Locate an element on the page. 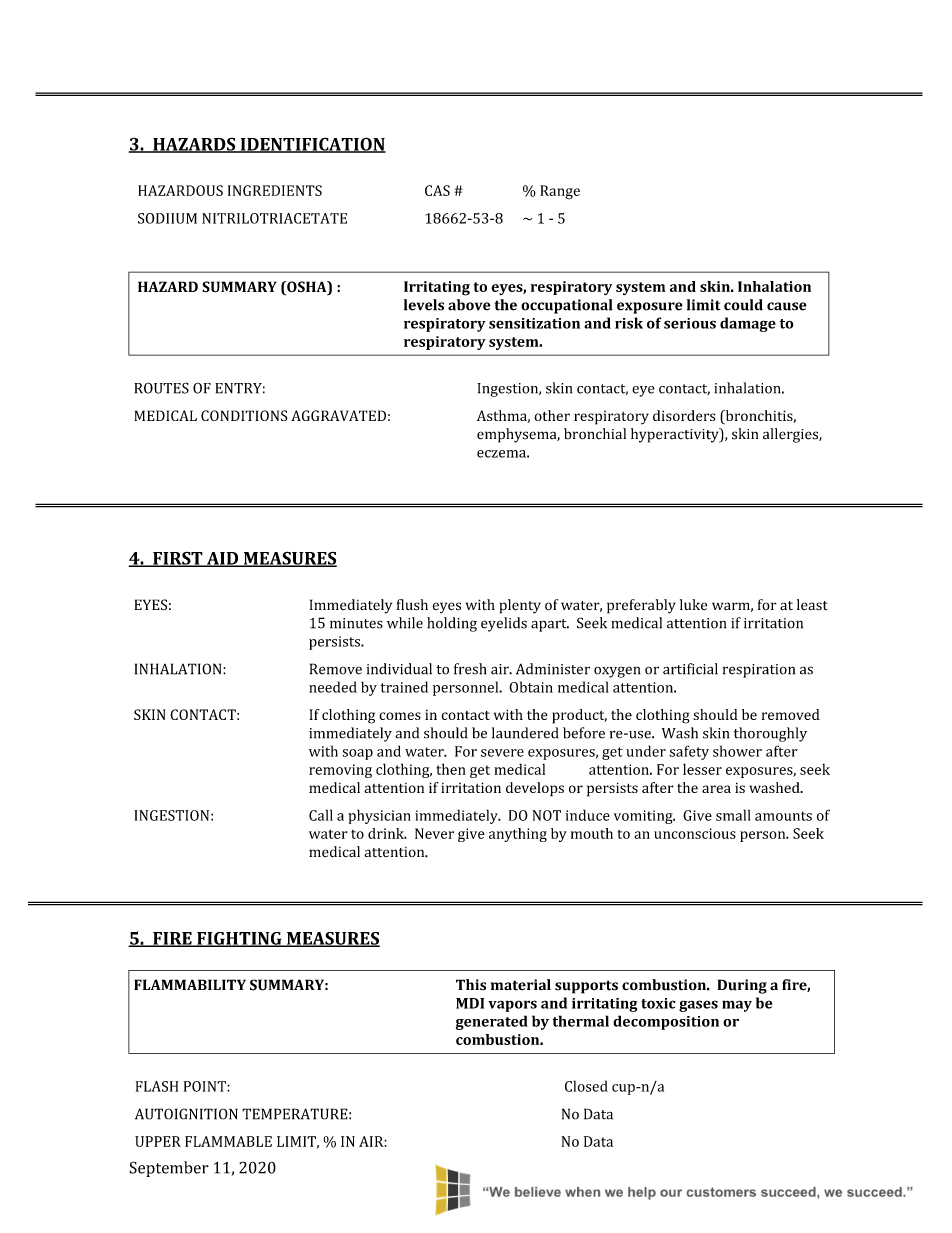  respiration is located at coordinates (759, 671).
